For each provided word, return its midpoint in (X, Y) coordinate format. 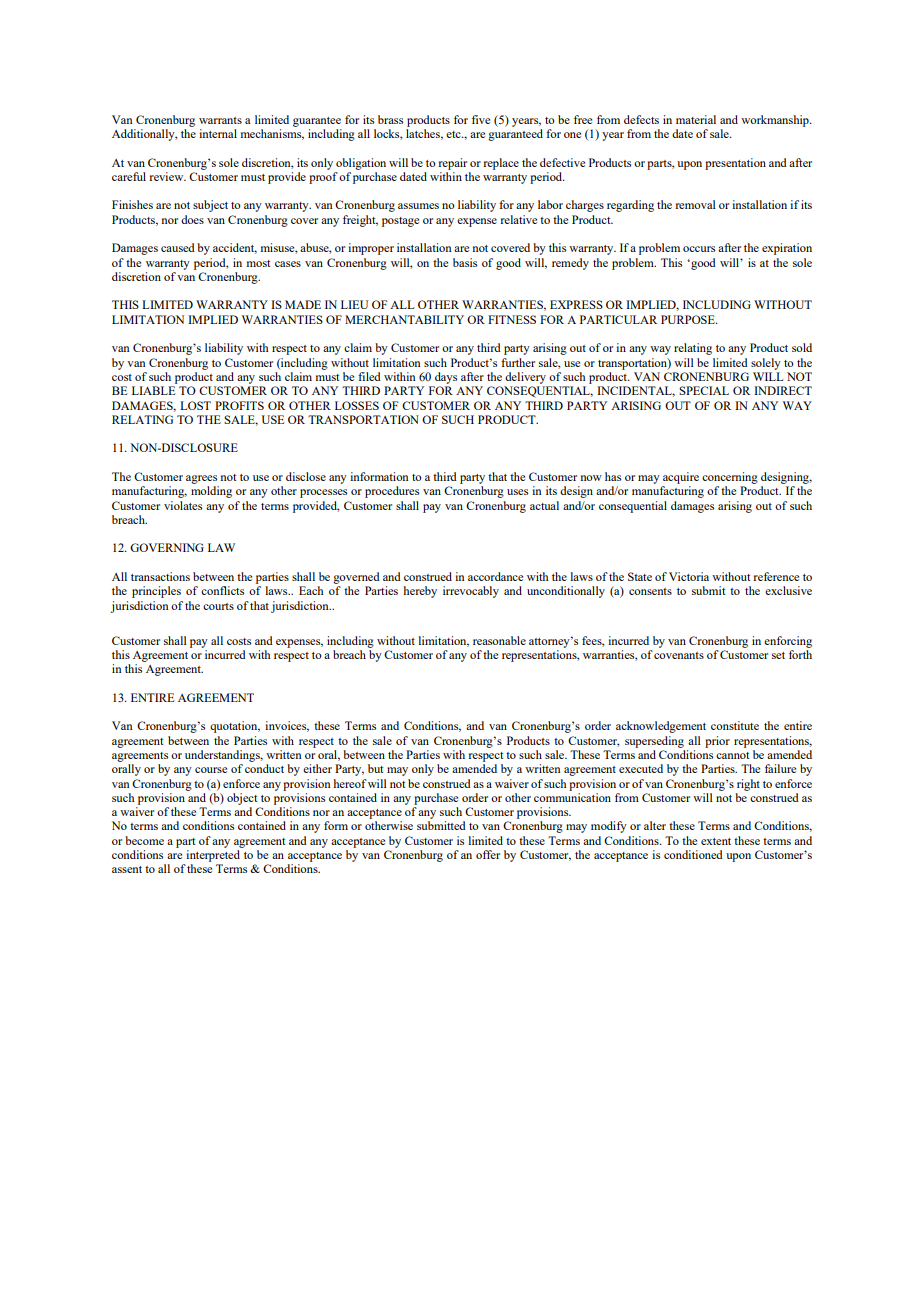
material (696, 119)
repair (452, 164)
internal (218, 133)
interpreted (213, 856)
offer (488, 854)
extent (716, 841)
